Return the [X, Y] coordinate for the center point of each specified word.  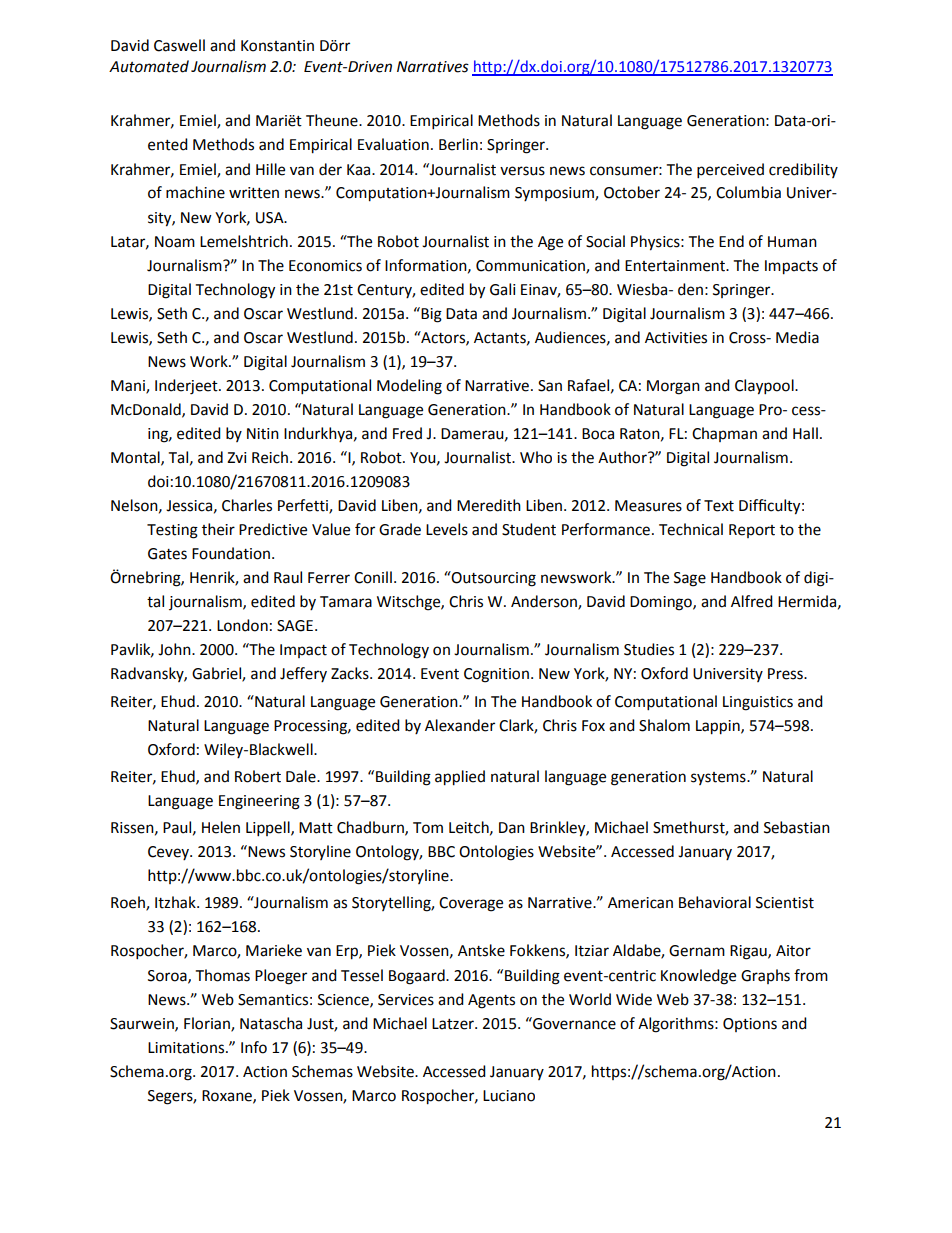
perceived [730, 171]
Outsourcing [493, 579]
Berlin [458, 144]
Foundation [232, 553]
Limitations [187, 1048]
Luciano [509, 1096]
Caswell [179, 45]
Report [752, 531]
